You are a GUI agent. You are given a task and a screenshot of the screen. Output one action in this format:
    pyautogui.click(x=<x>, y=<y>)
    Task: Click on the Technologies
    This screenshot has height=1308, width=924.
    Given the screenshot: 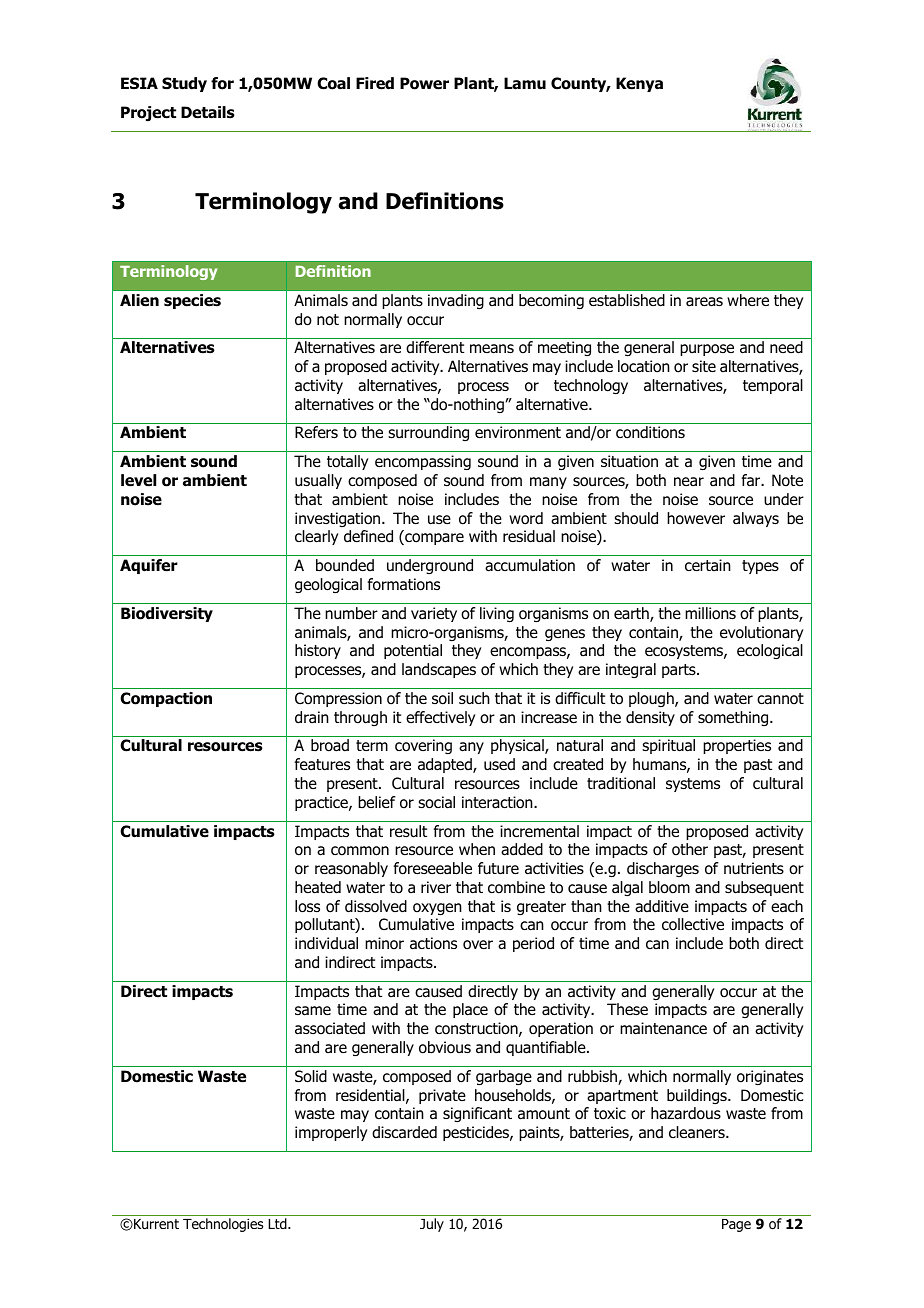 What is the action you would take?
    pyautogui.click(x=223, y=1225)
